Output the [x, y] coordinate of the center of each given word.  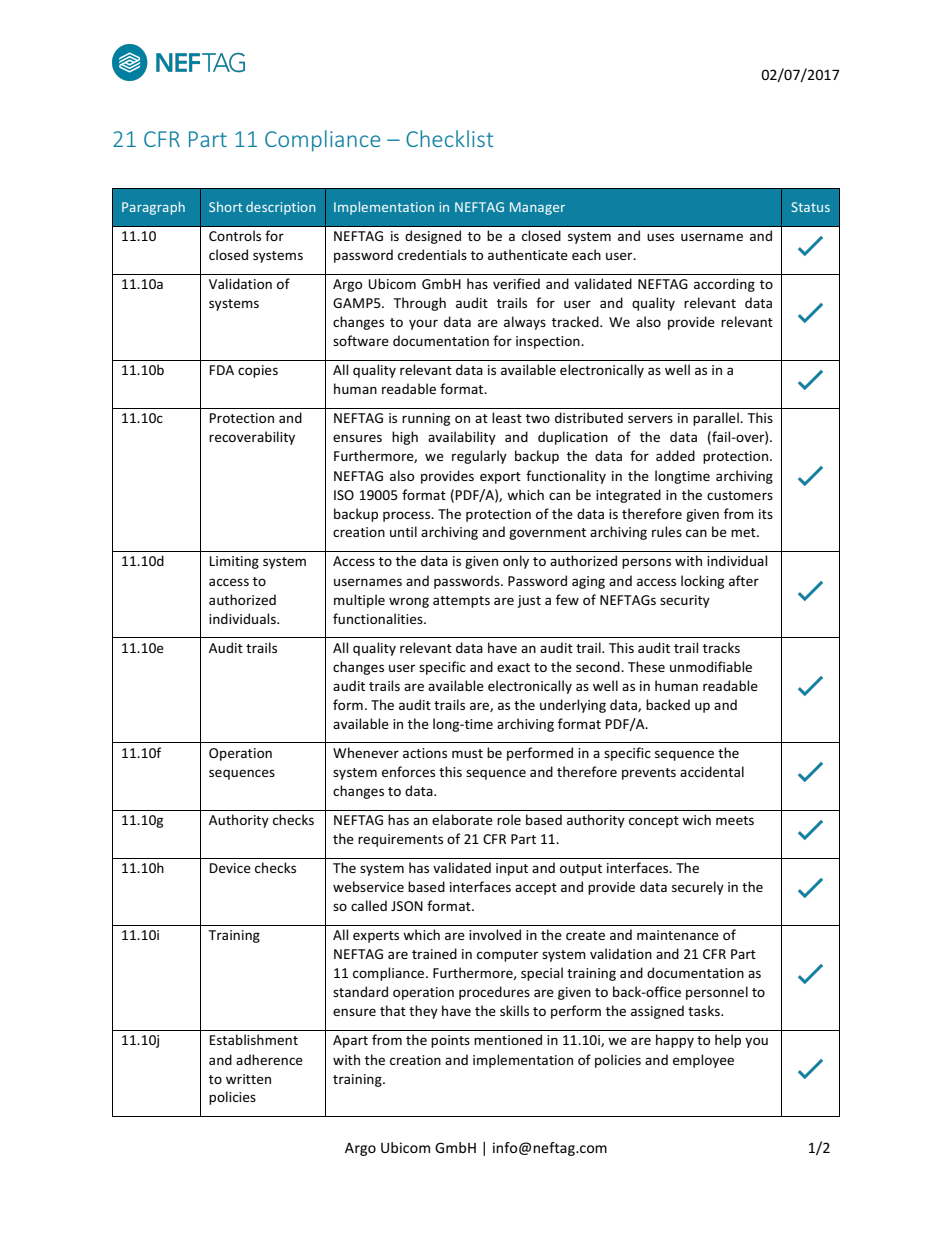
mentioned [508, 1039]
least [507, 417]
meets [735, 820]
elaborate [462, 819]
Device [230, 868]
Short [226, 206]
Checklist [449, 138]
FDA [222, 370]
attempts [461, 602]
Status [810, 207]
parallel [717, 419]
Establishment [254, 1039]
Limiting [234, 562]
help [728, 1041]
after [744, 580]
